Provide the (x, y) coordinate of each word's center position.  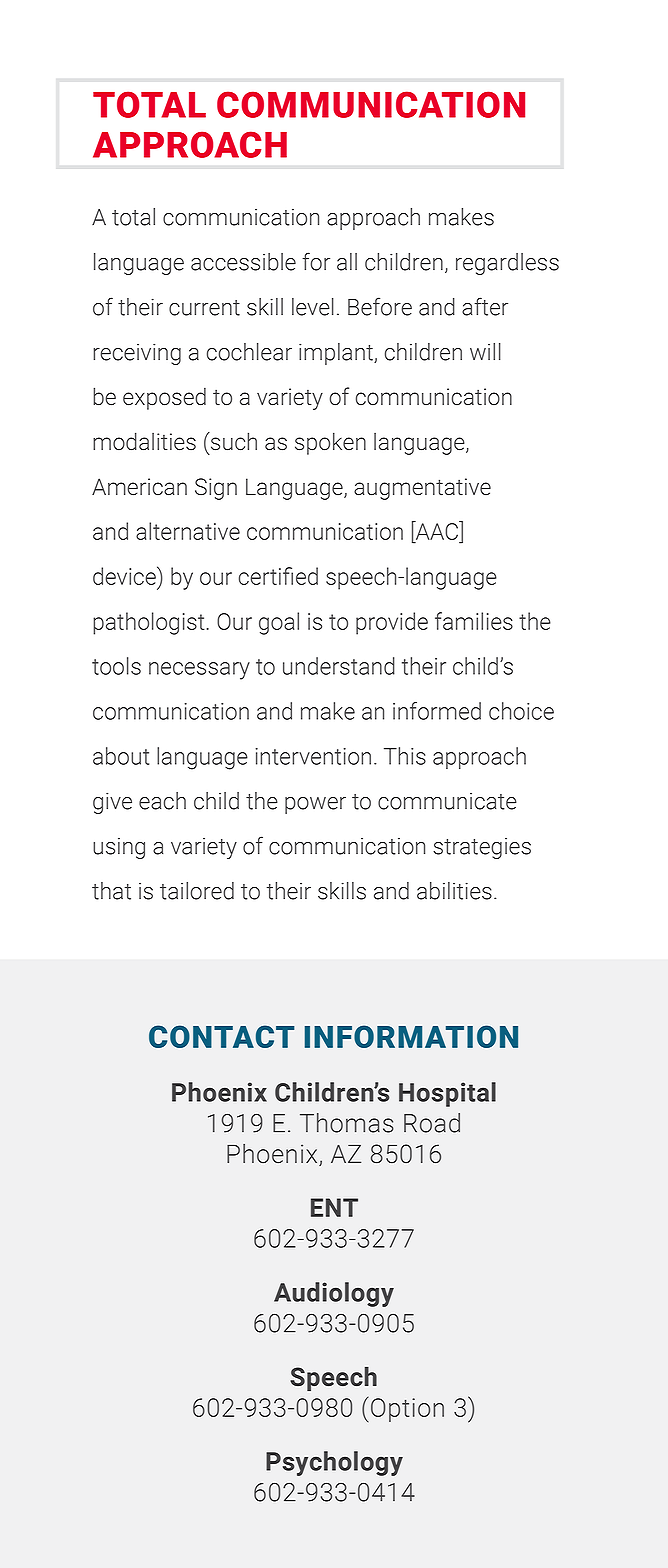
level (313, 307)
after (485, 306)
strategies (482, 848)
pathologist (149, 623)
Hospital (447, 1094)
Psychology (334, 1463)
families (474, 621)
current (204, 308)
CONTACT (222, 1036)
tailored (197, 891)
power (315, 805)
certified (278, 576)
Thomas (347, 1123)
